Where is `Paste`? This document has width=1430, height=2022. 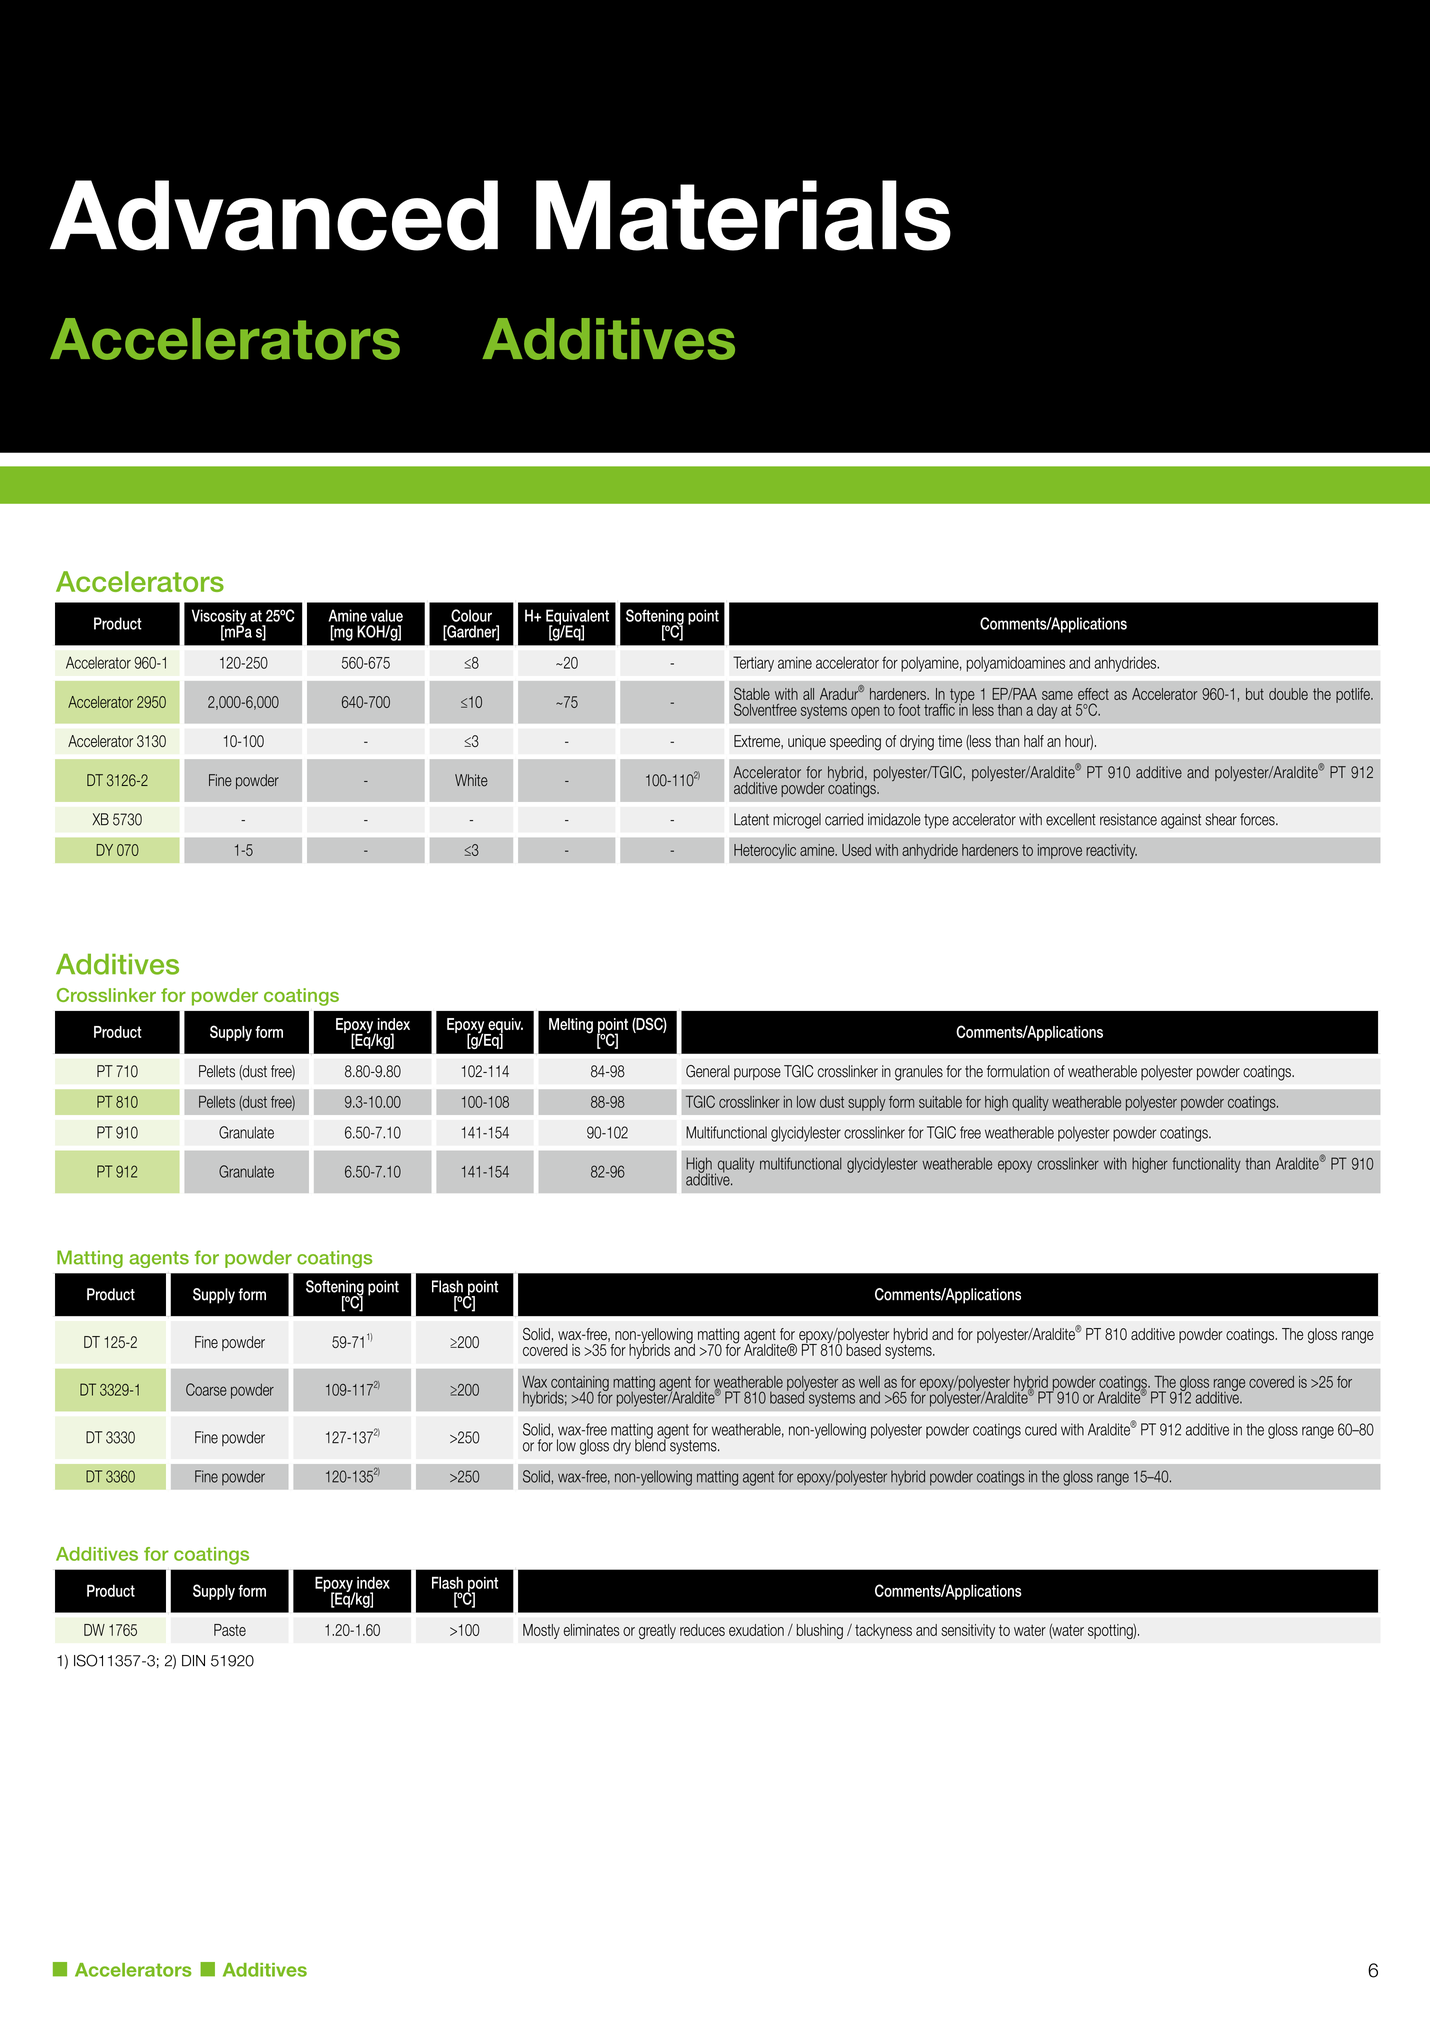
Paste is located at coordinates (230, 1630).
